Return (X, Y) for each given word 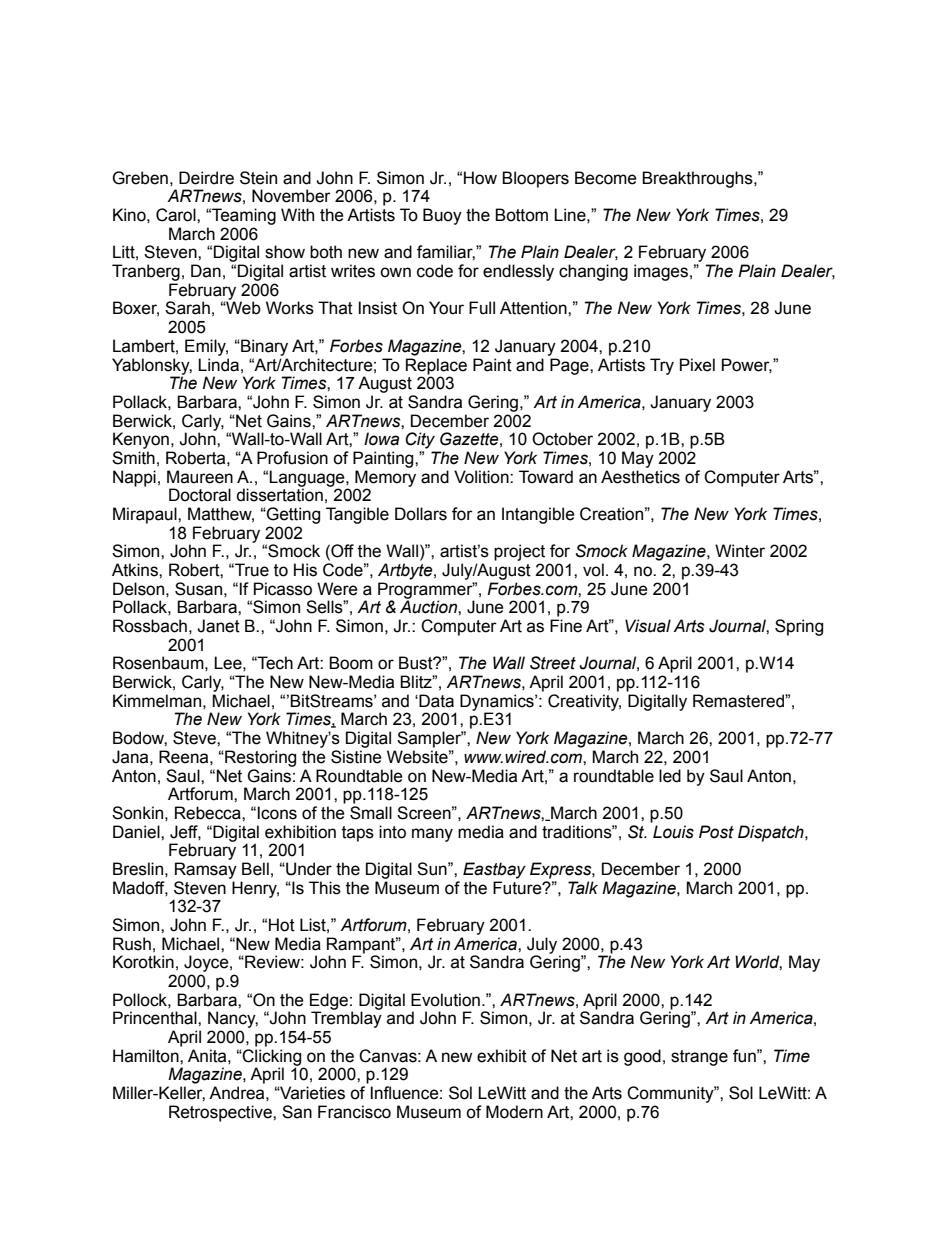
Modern (514, 1112)
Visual (648, 626)
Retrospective (221, 1113)
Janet (218, 626)
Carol (177, 215)
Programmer (426, 591)
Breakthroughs (698, 179)
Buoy (442, 216)
